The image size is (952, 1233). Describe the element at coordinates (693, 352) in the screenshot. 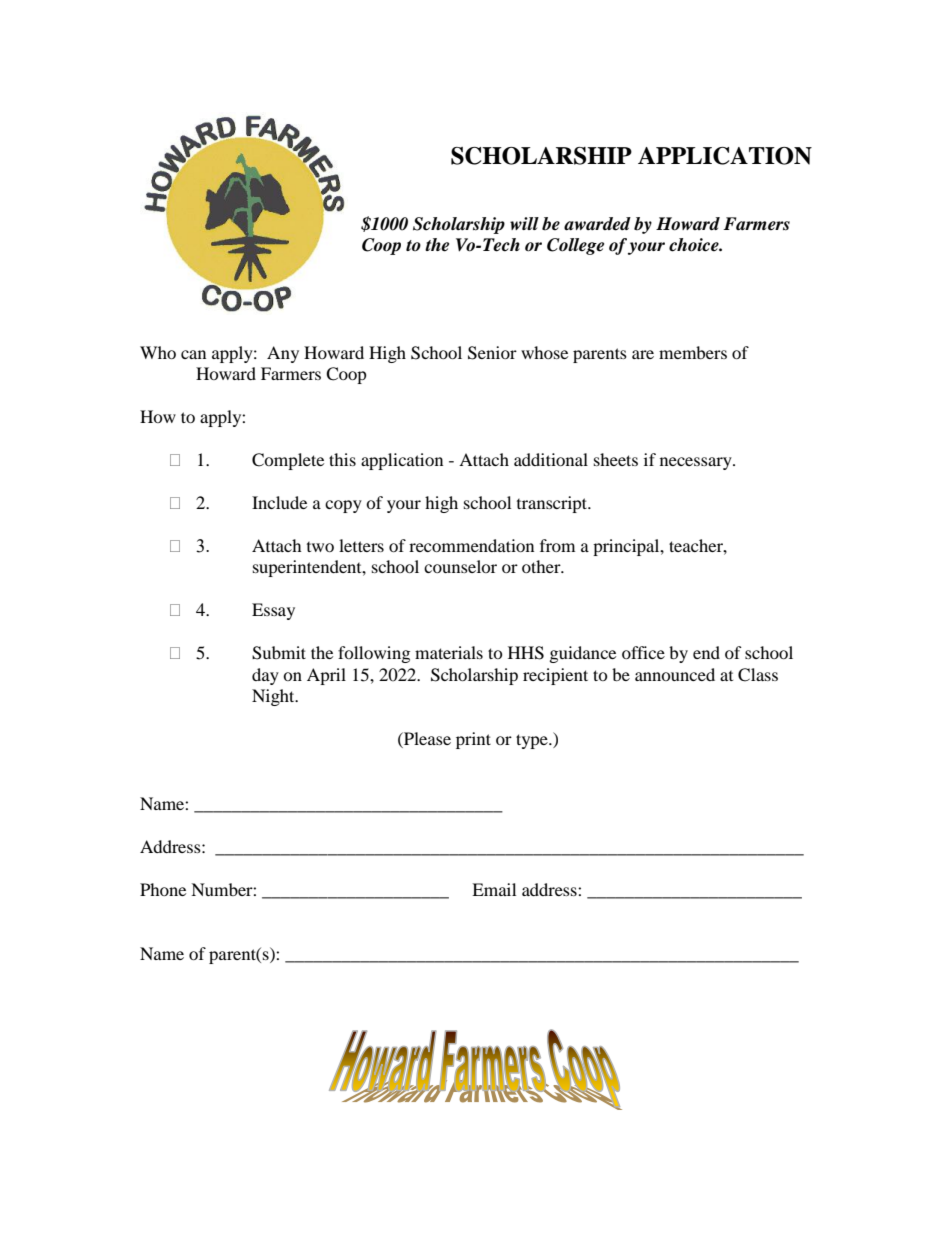

I see `members` at that location.
